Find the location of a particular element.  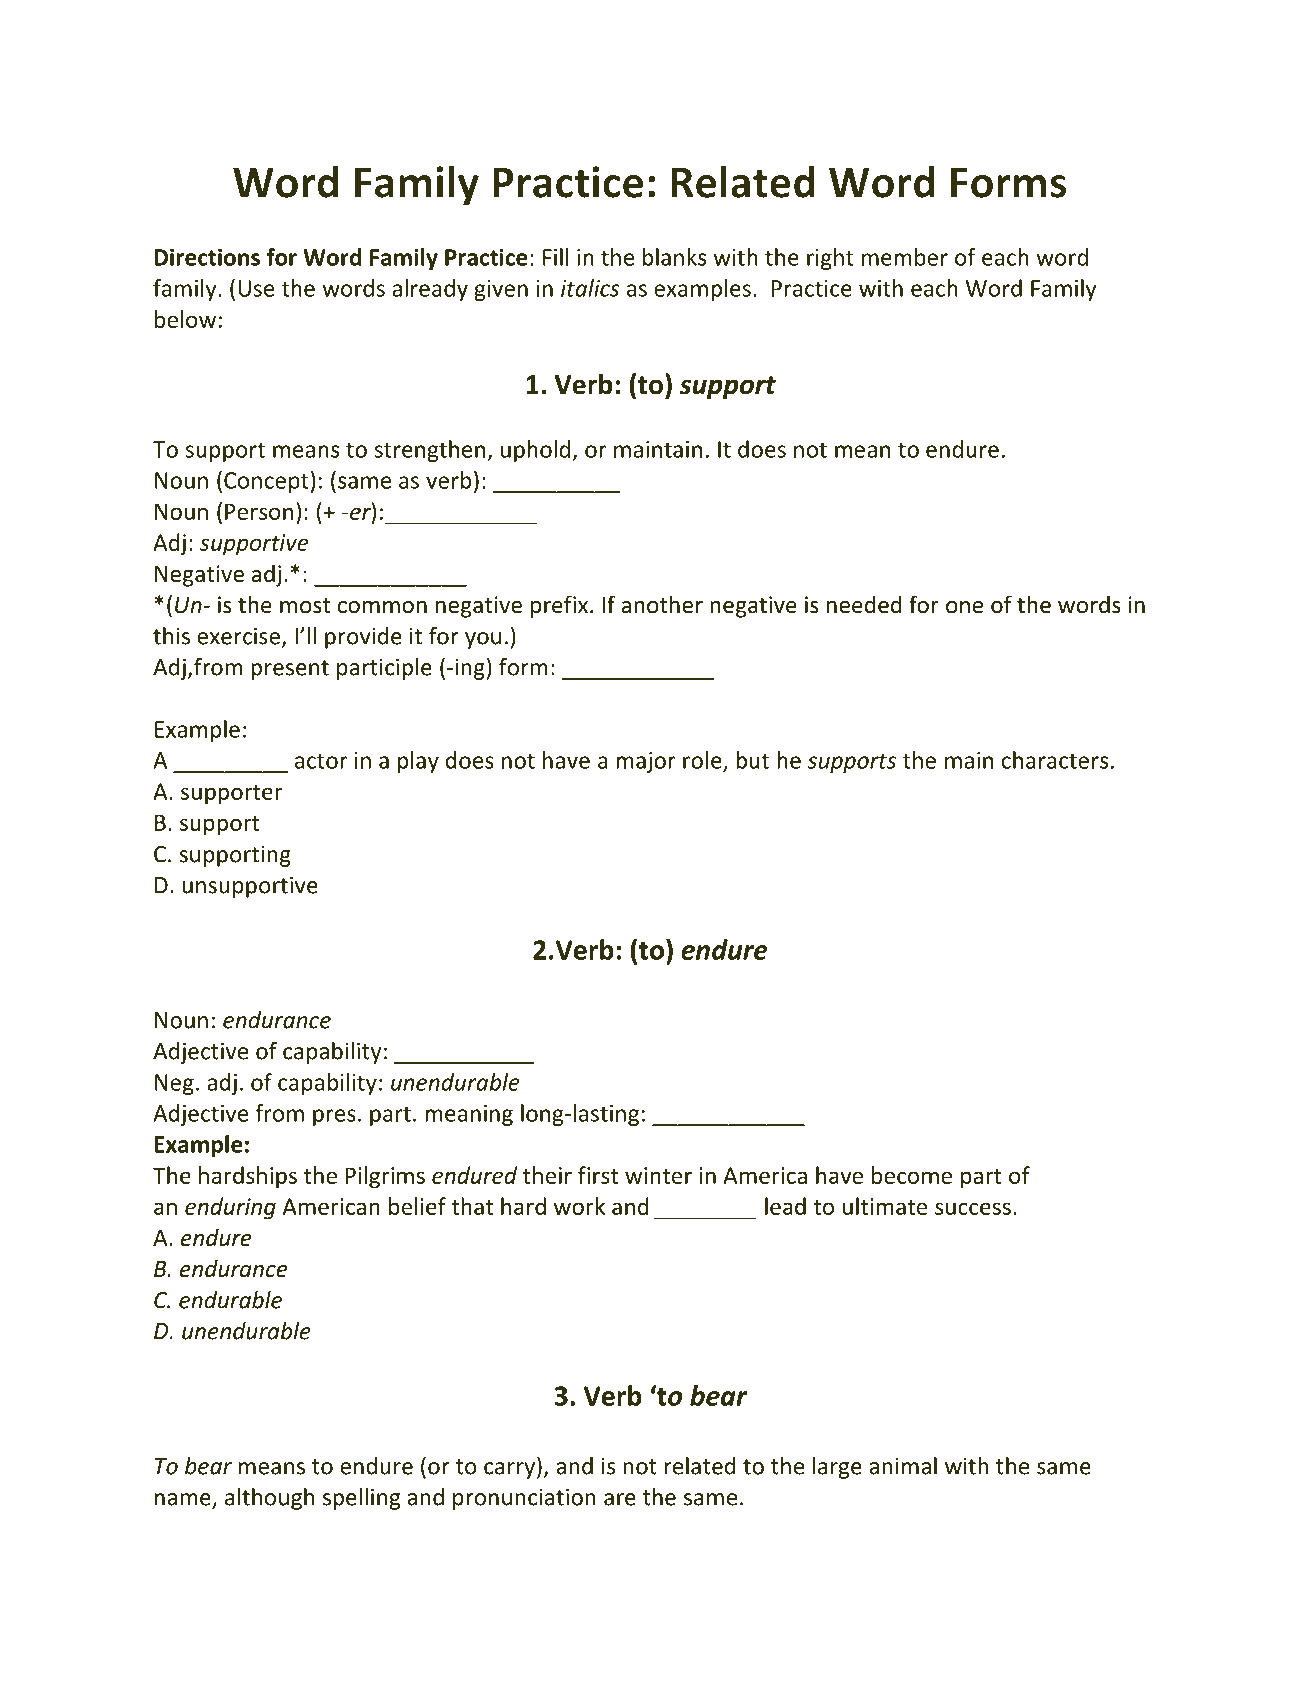

become is located at coordinates (912, 1175).
